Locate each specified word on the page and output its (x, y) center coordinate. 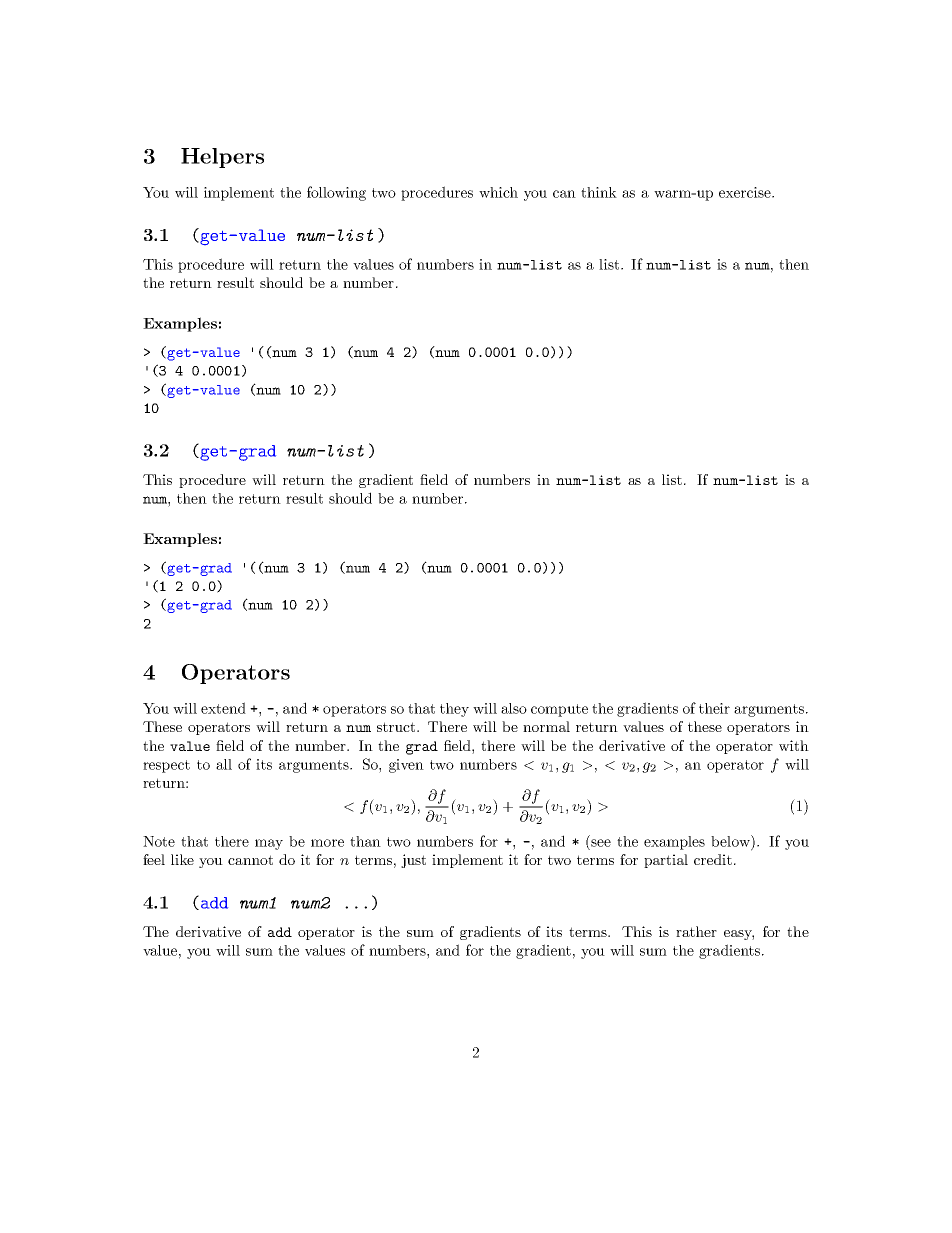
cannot (250, 860)
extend (223, 708)
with (794, 745)
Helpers (222, 158)
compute (559, 710)
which (498, 192)
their (714, 708)
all (224, 764)
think (599, 192)
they (454, 710)
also (514, 708)
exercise (746, 192)
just (413, 861)
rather (696, 931)
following (336, 193)
